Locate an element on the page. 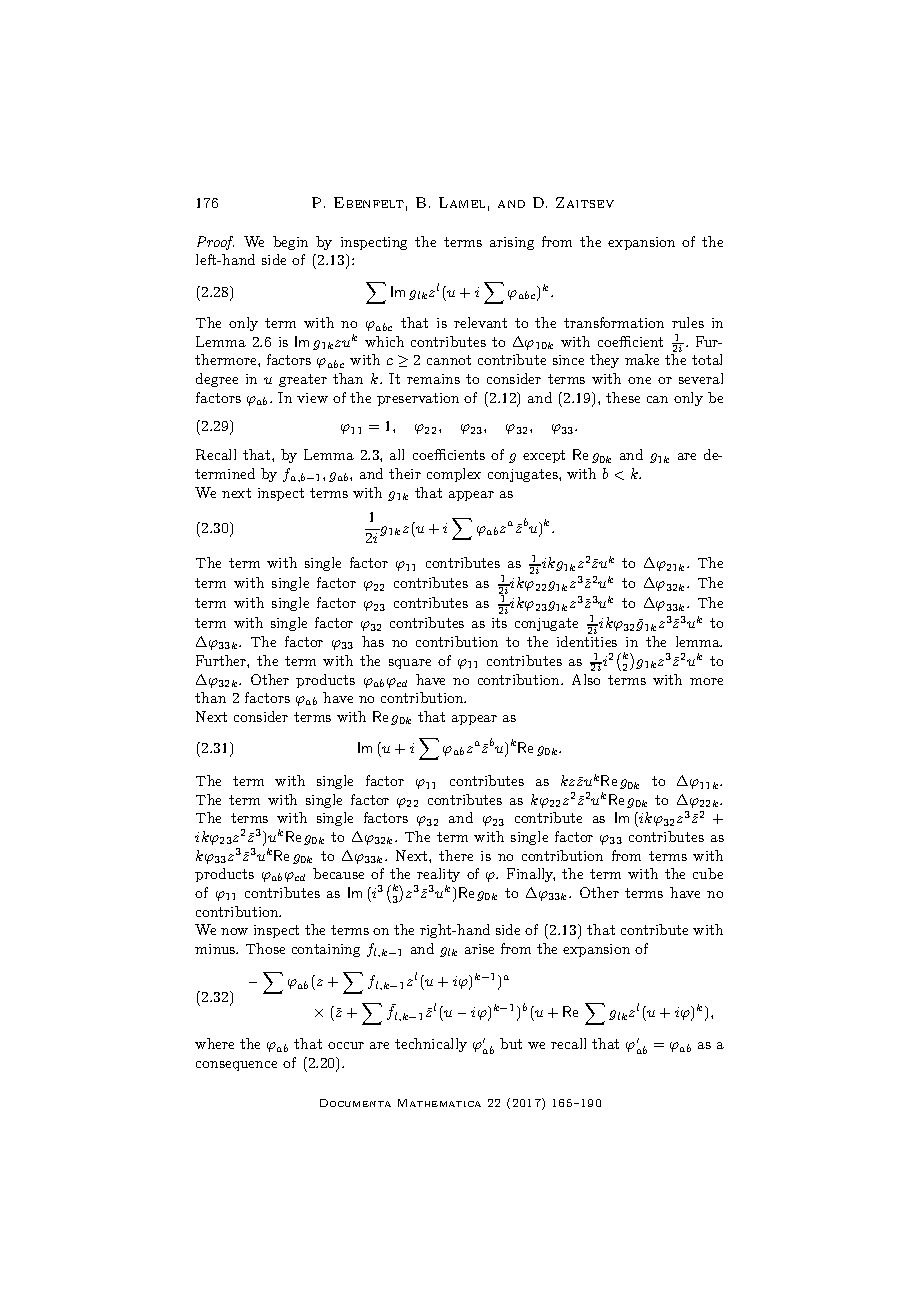  there is located at coordinates (456, 855).
